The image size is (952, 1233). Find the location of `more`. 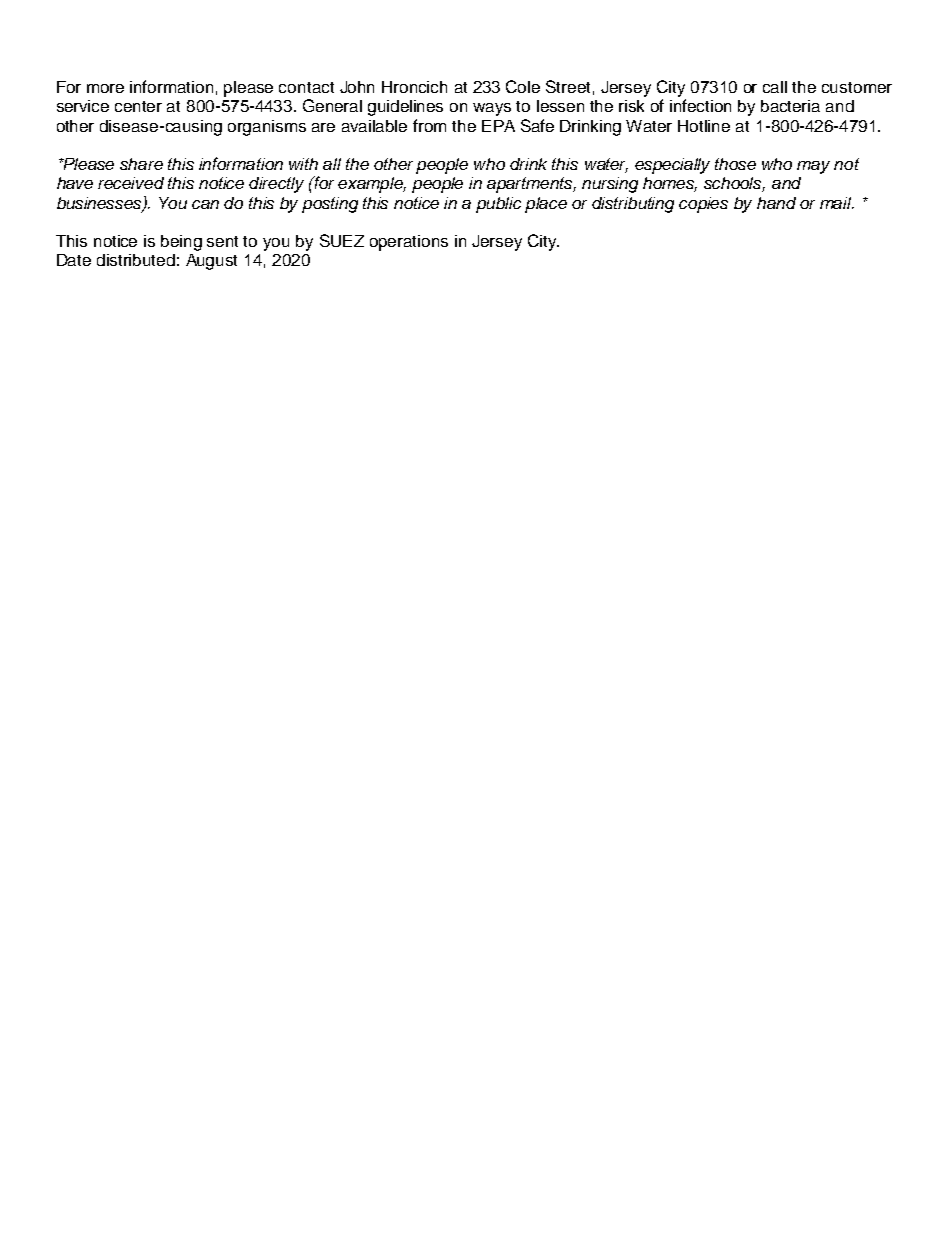

more is located at coordinates (105, 88).
